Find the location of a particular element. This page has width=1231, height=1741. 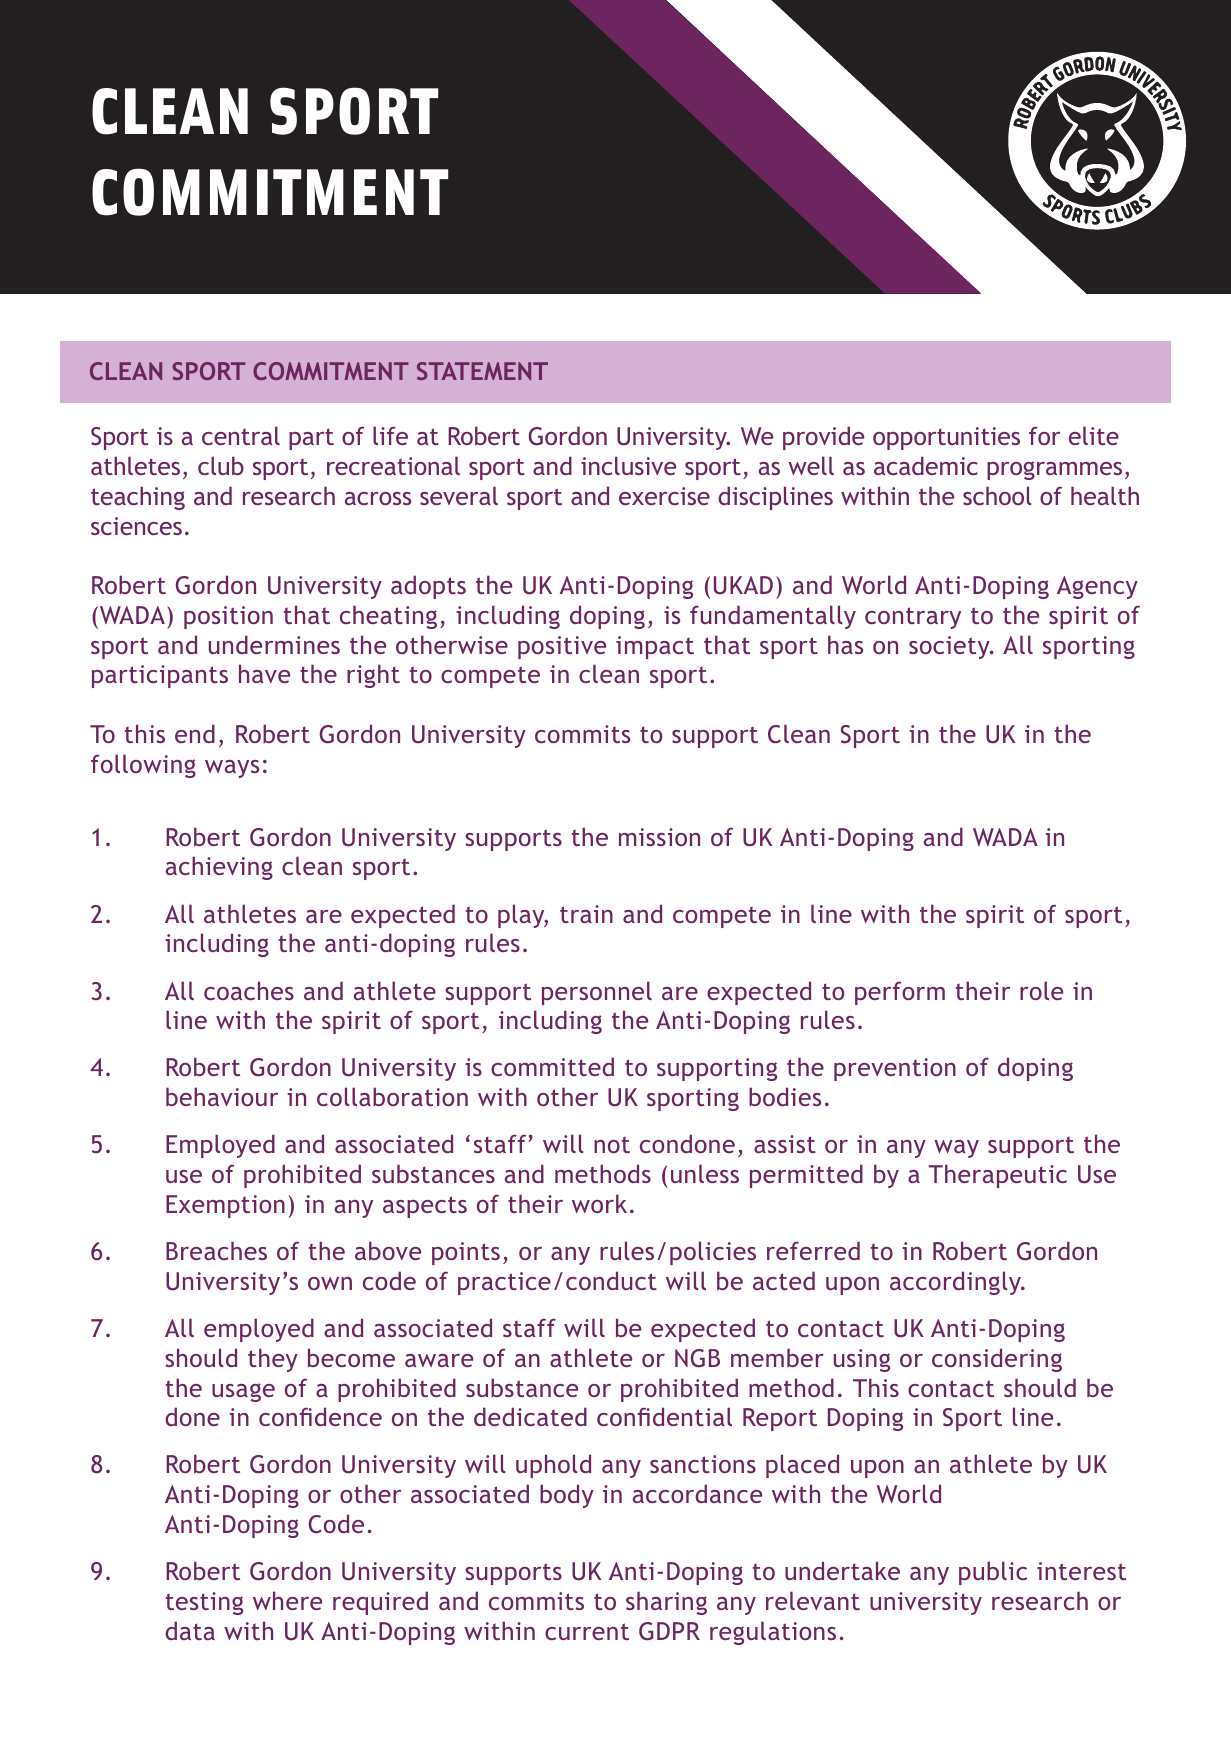

impact is located at coordinates (655, 647).
